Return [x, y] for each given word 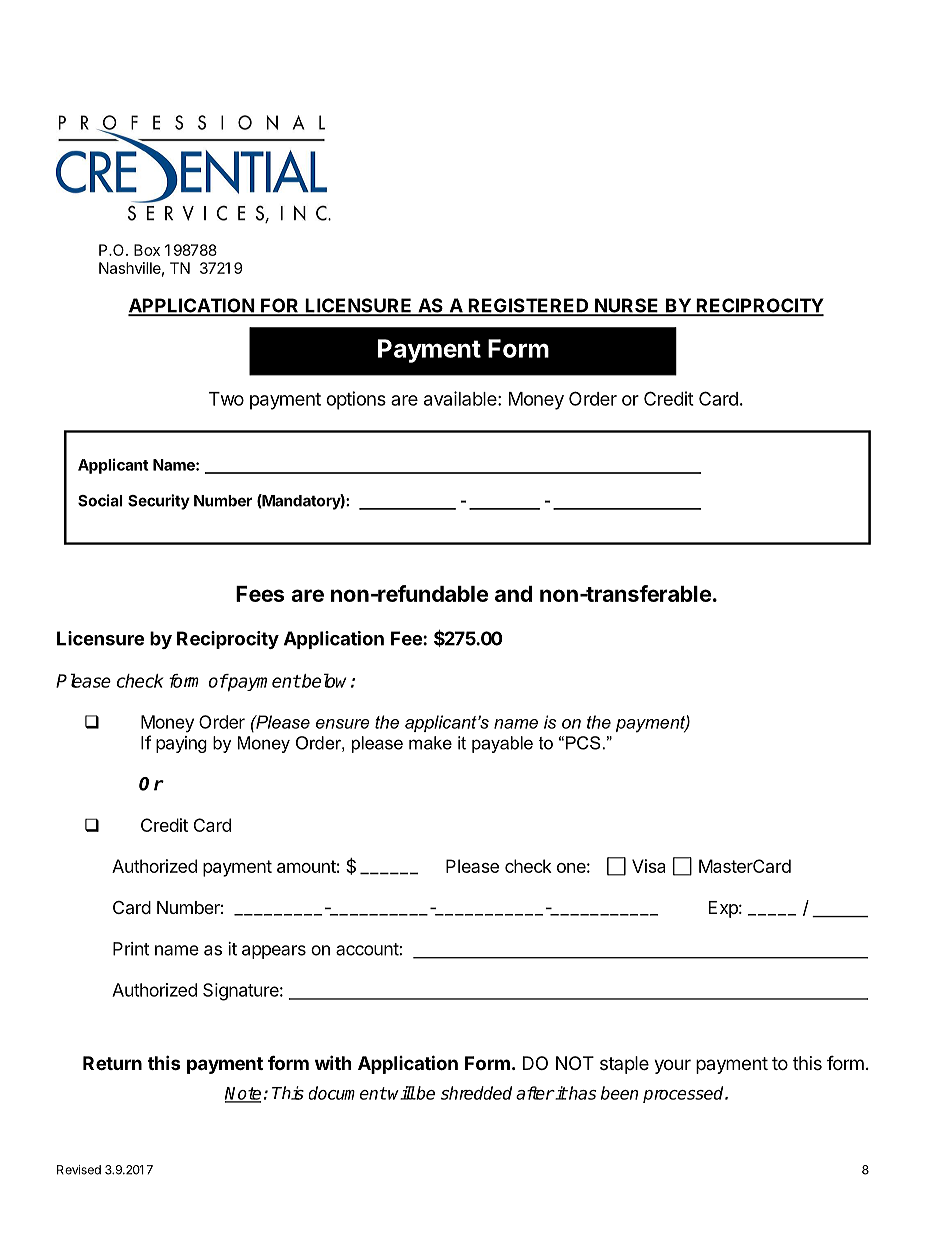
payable [502, 744]
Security [159, 502]
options [356, 400]
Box [147, 250]
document [348, 1093]
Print [131, 949]
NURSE [627, 306]
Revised [79, 1170]
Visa [648, 866]
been [619, 1093]
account [368, 949]
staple [624, 1065]
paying [181, 744]
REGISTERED [528, 306]
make [430, 743]
